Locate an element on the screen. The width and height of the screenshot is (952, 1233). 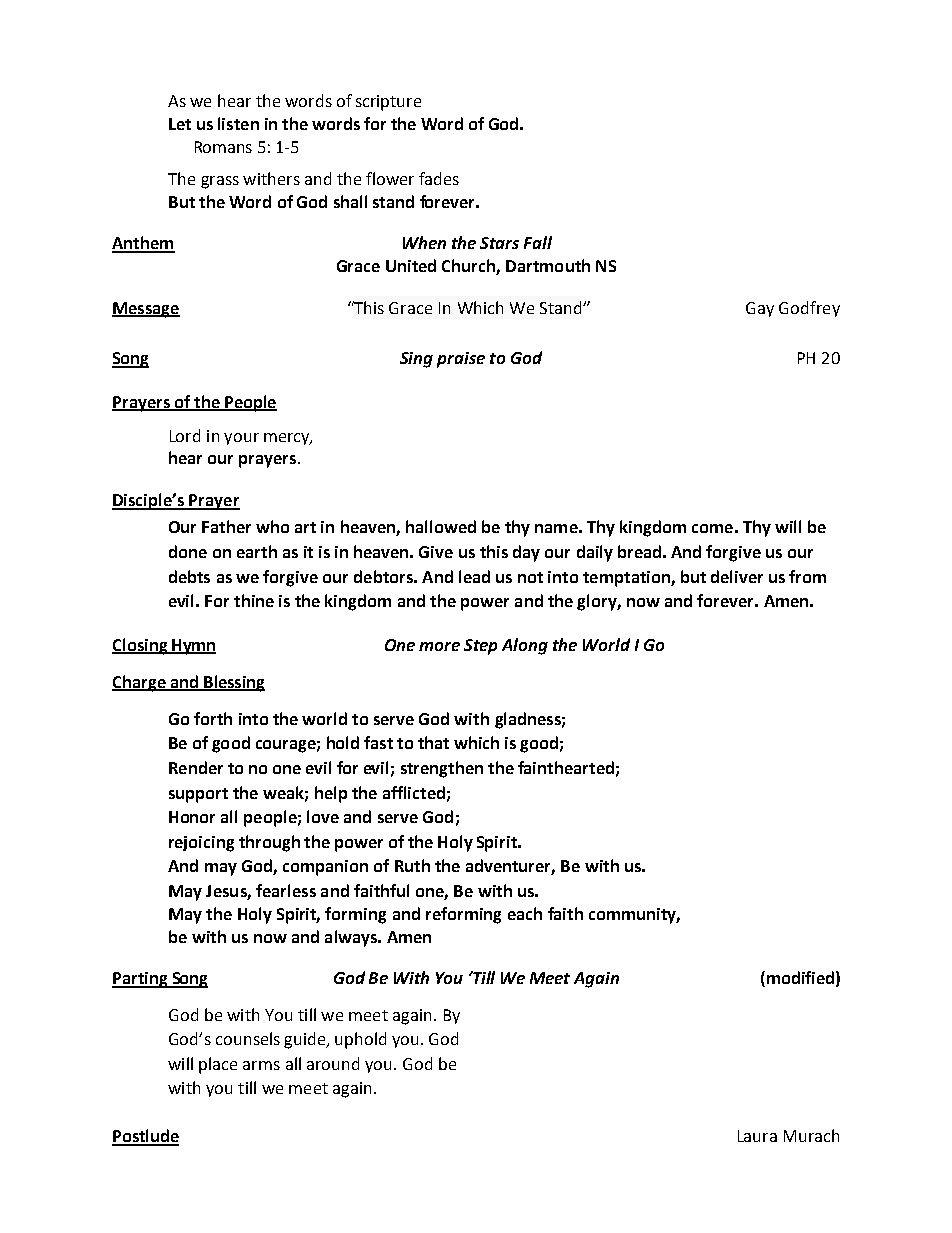
rejoicing is located at coordinates (201, 844).
